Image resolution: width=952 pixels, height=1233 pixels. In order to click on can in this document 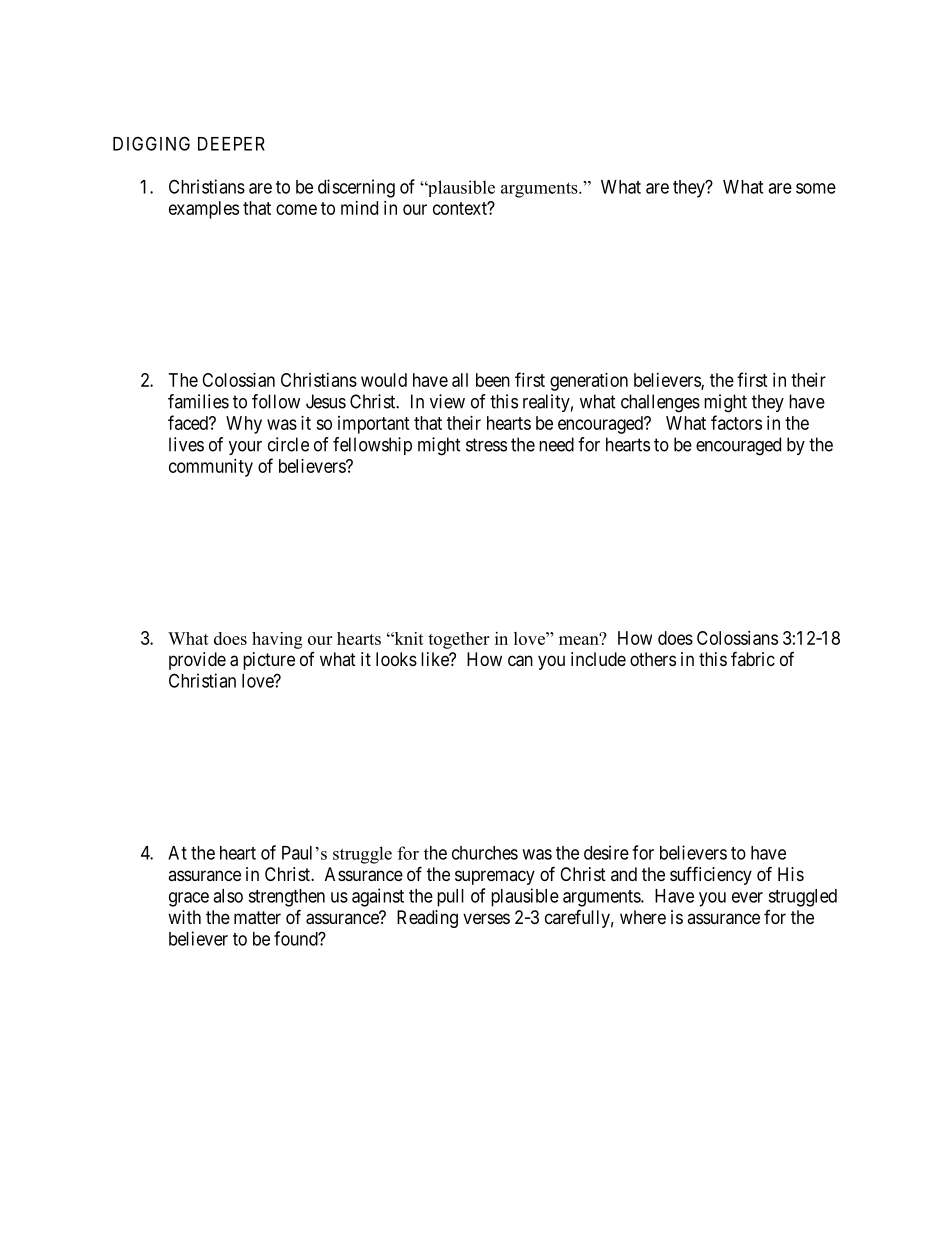, I will do `click(520, 661)`.
